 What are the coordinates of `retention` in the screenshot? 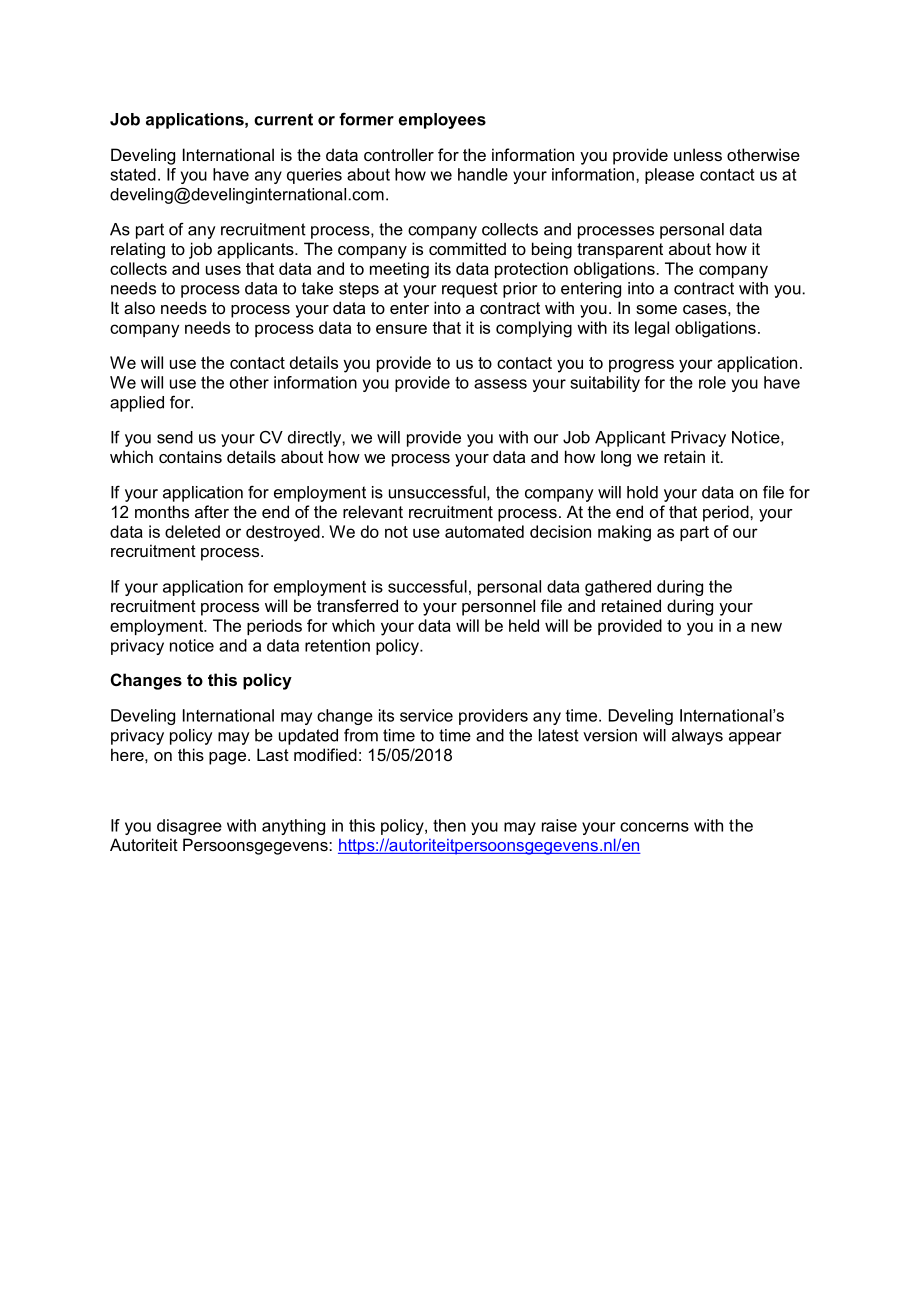 It's located at (337, 645).
